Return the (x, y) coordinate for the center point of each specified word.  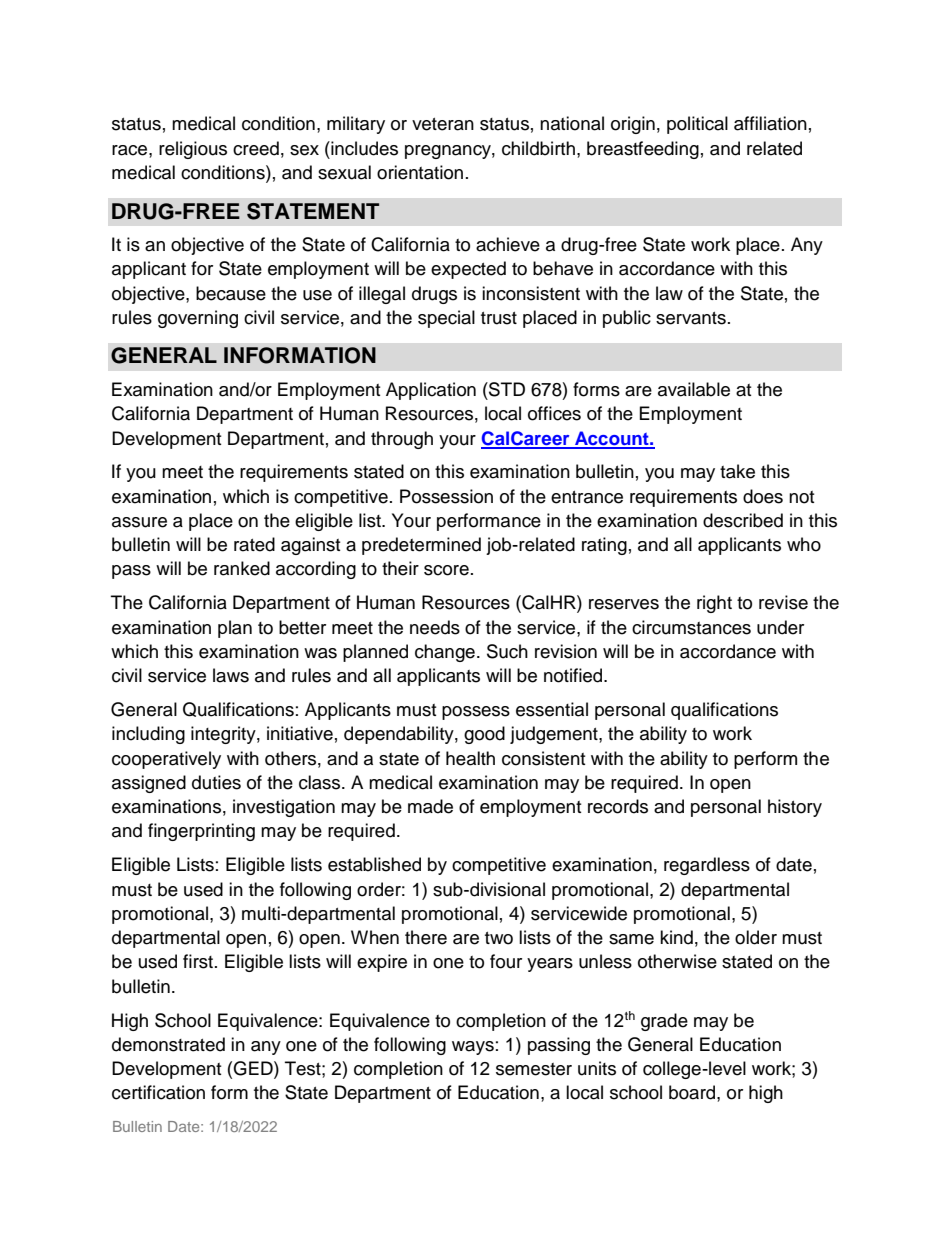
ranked (242, 568)
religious (193, 150)
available (694, 389)
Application (431, 391)
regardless (707, 866)
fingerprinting (201, 832)
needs (435, 627)
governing (198, 319)
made (430, 806)
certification (158, 1092)
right (714, 604)
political (697, 125)
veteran (443, 124)
